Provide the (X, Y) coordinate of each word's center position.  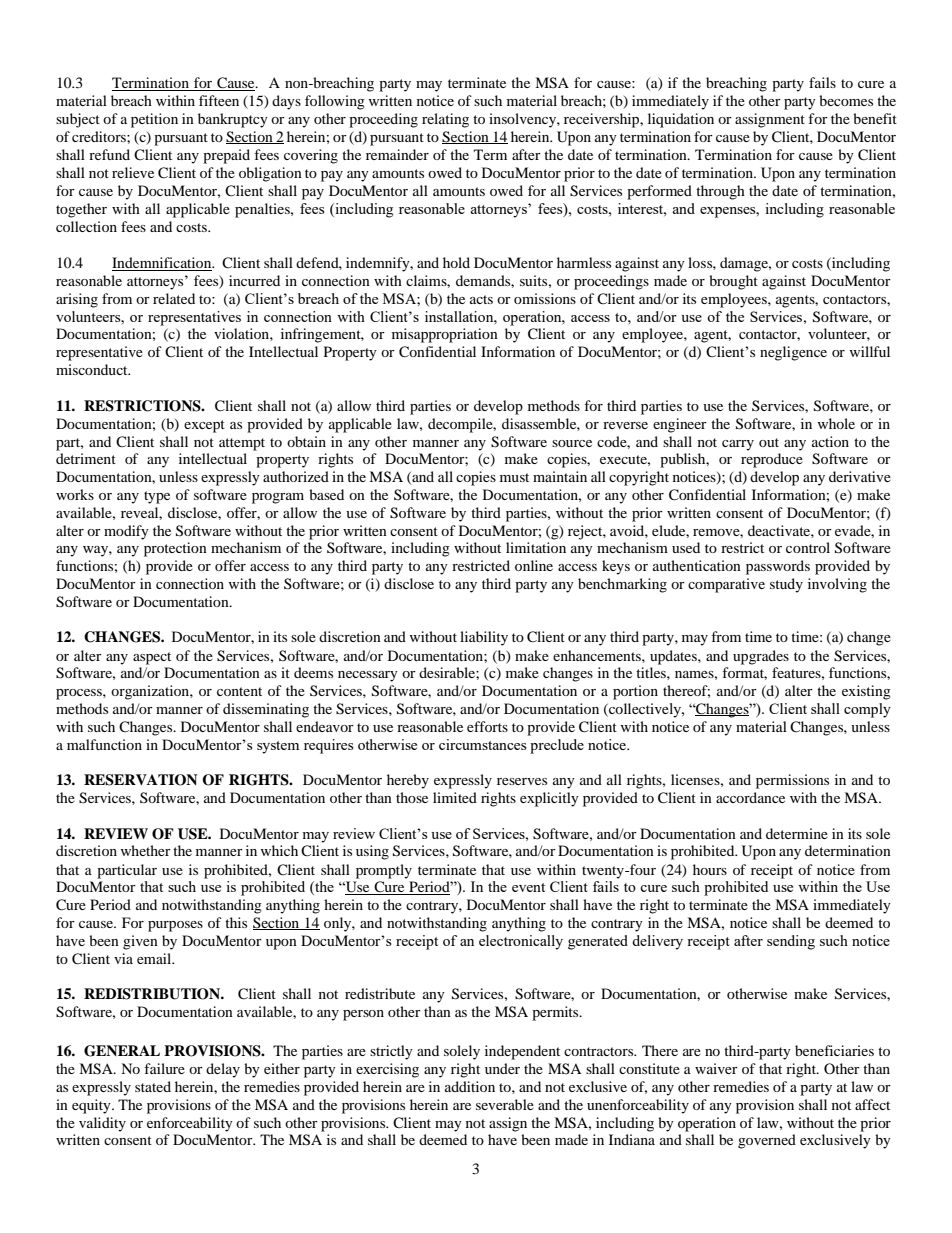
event (528, 887)
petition (154, 120)
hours (710, 869)
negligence (793, 353)
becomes (846, 100)
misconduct (93, 369)
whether (146, 850)
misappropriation (445, 335)
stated (153, 1086)
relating (445, 120)
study (786, 585)
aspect (152, 658)
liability (484, 638)
